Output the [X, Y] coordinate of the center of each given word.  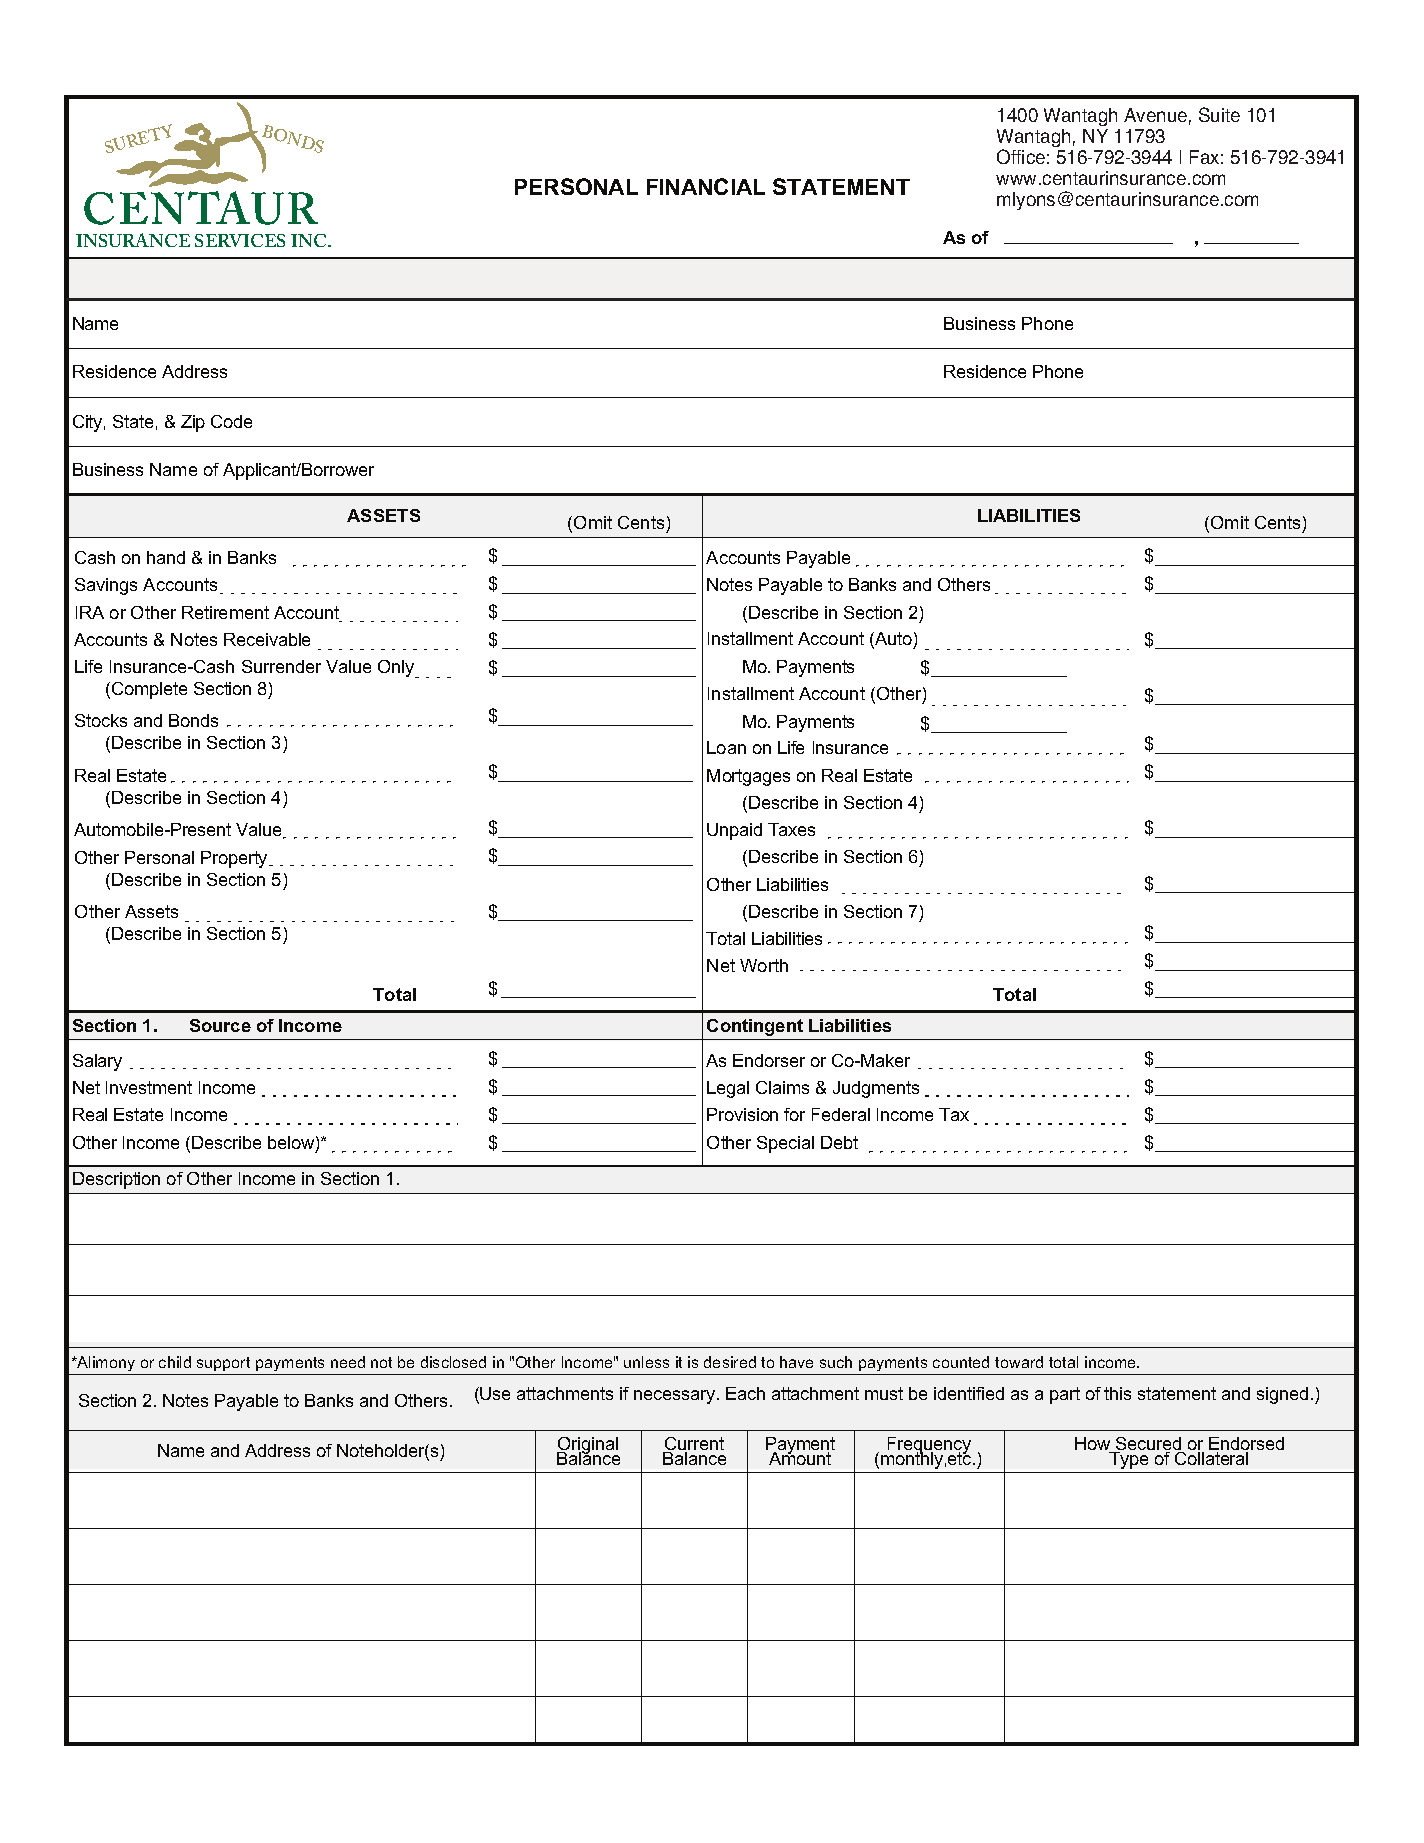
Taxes [791, 829]
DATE [1155, 145]
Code [231, 421]
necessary [676, 1397]
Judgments [876, 1089]
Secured [1149, 1445]
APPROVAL [1102, 121]
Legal [728, 1089]
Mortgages [748, 777]
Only [397, 669]
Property [235, 859]
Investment [149, 1087]
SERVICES [240, 240]
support [223, 1364]
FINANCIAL [706, 186]
